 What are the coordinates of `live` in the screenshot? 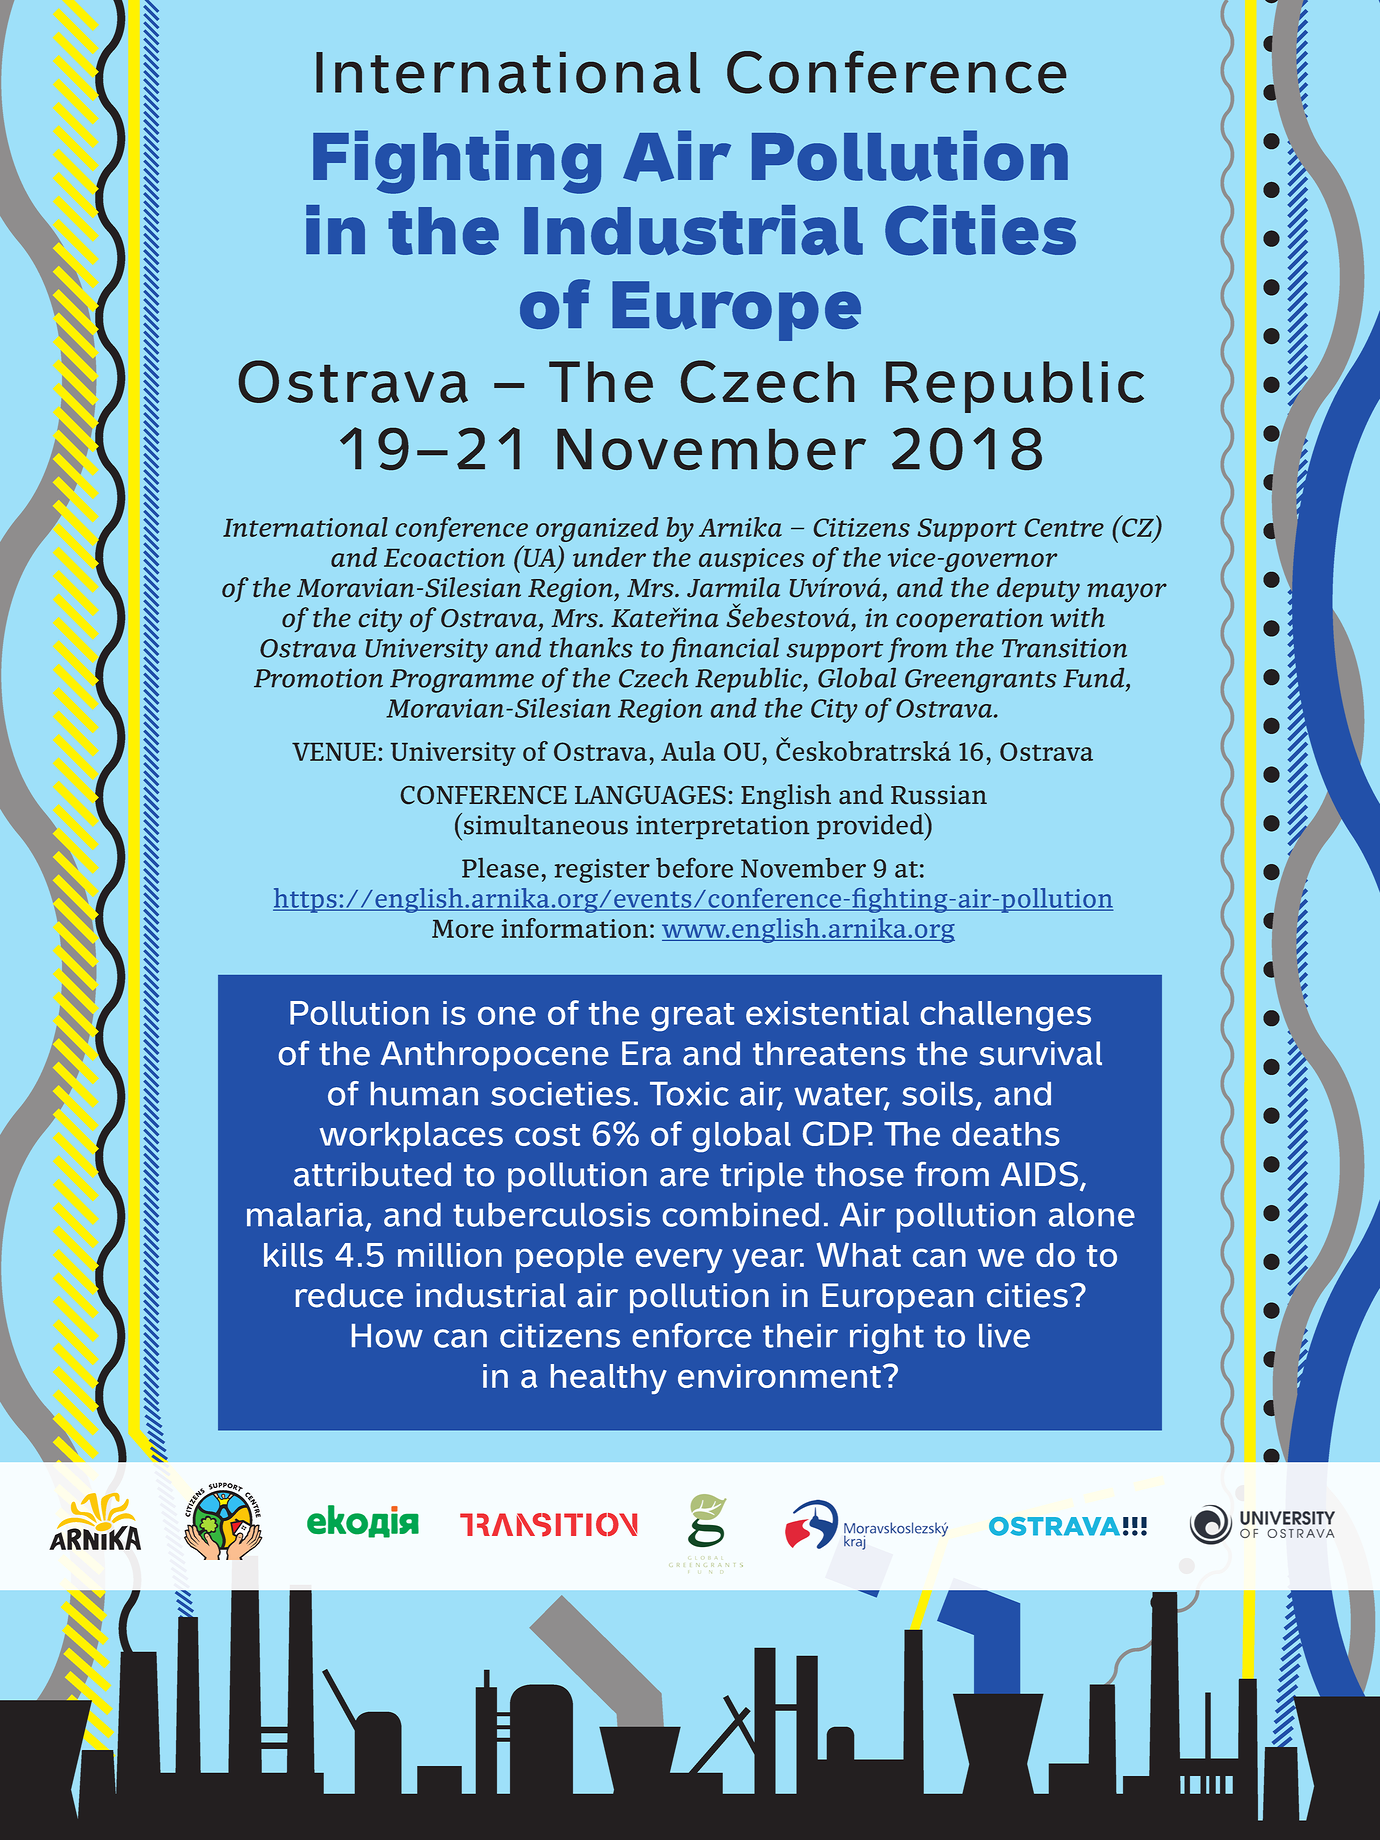 It's located at (1004, 1336).
